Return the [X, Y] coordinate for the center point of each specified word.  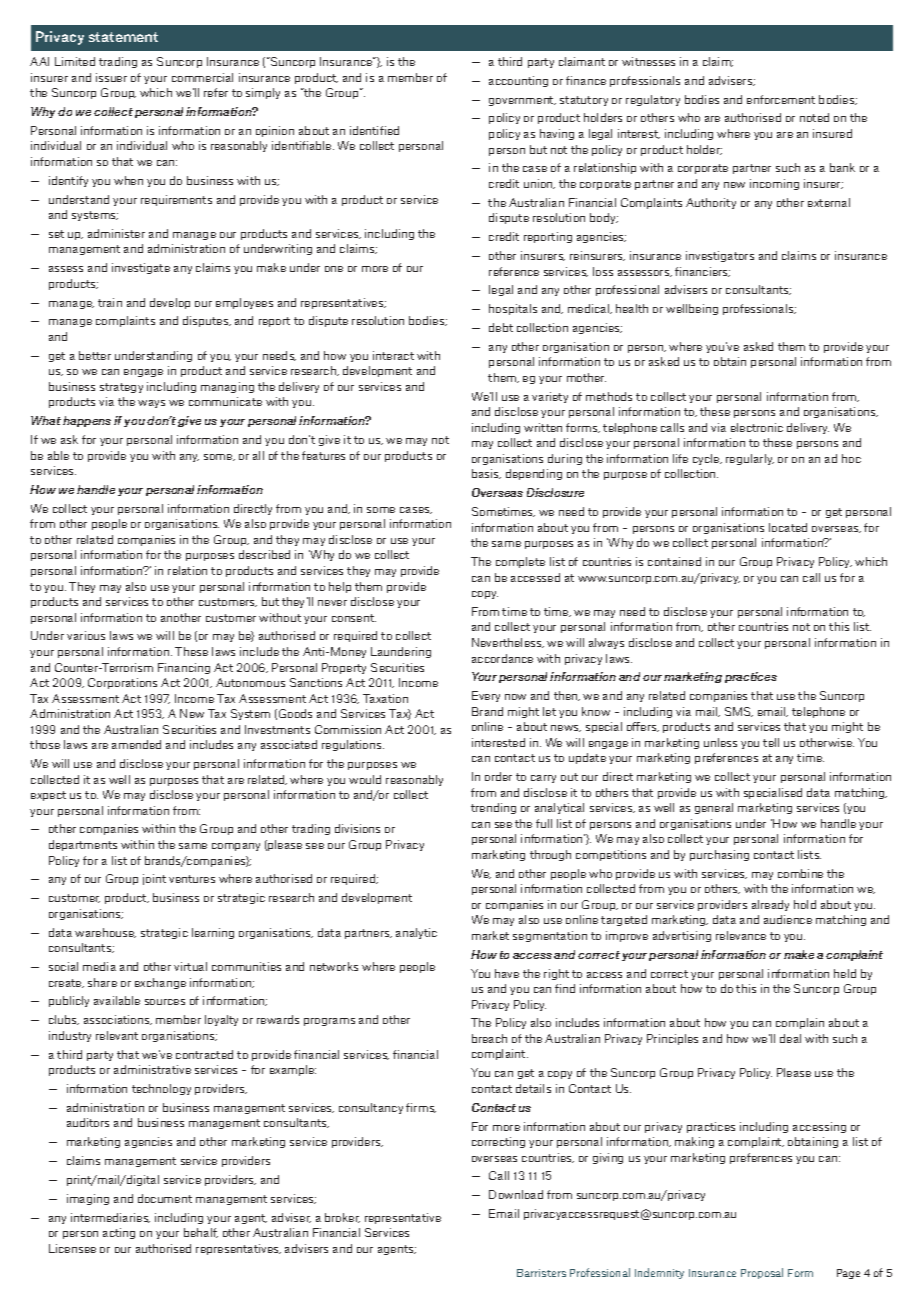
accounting [518, 81]
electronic [757, 427]
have [507, 973]
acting [119, 1233]
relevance [741, 935]
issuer [111, 77]
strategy [121, 388]
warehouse [105, 933]
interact [393, 355]
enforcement [781, 99]
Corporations [122, 683]
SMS [739, 712]
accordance [502, 658]
